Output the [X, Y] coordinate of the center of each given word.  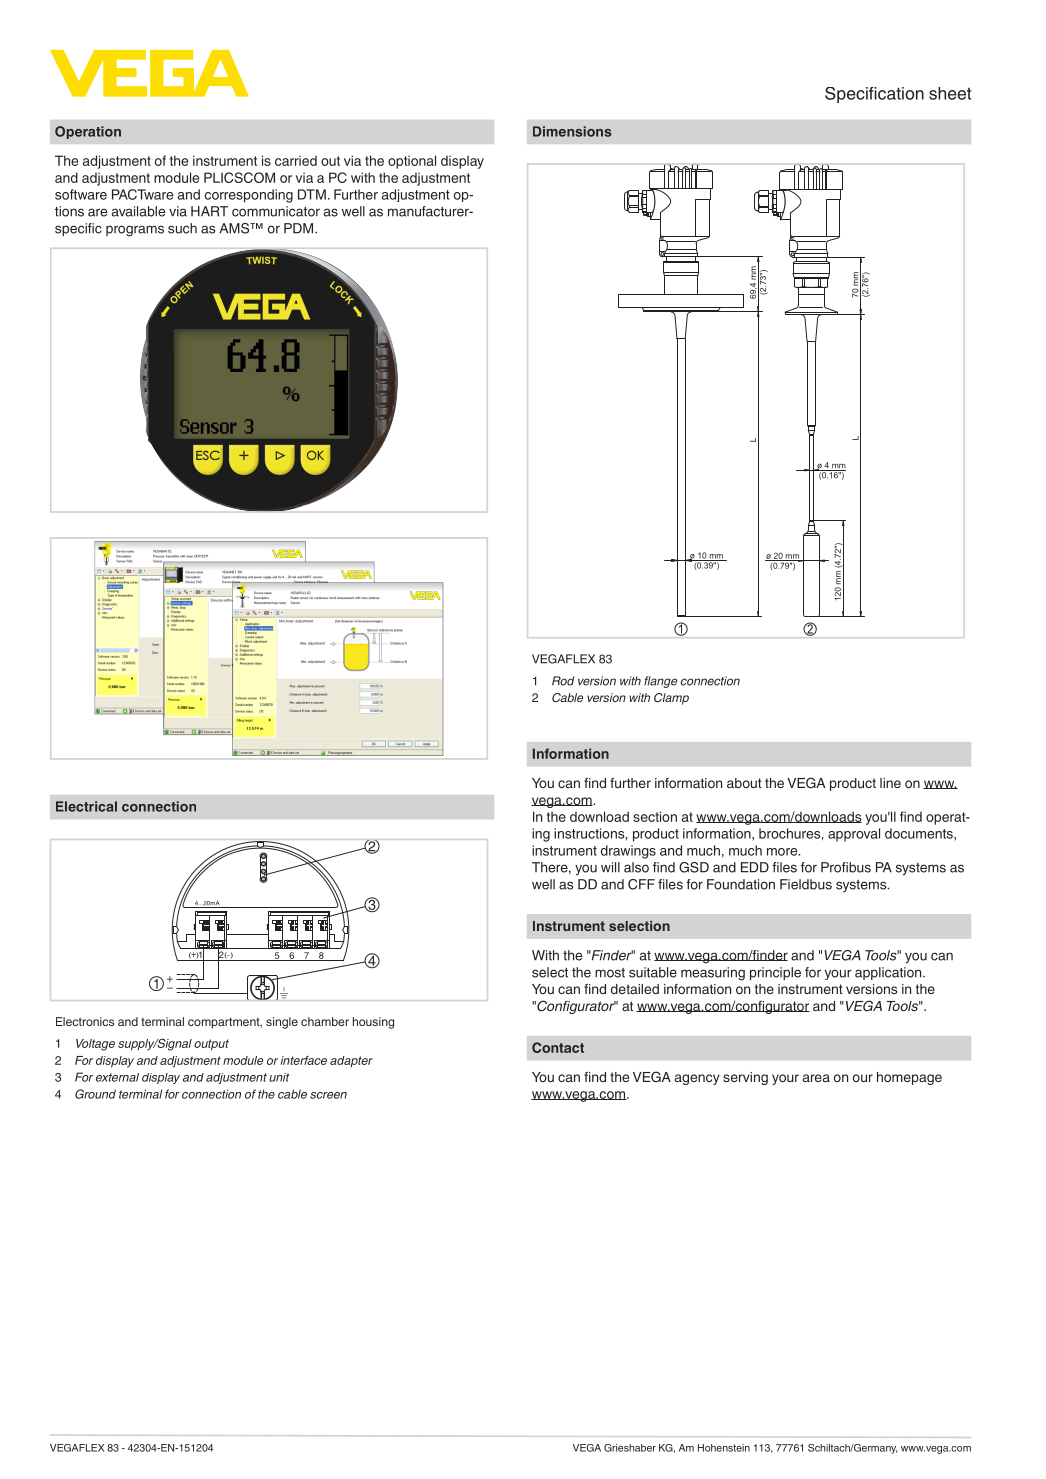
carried [296, 161]
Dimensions [572, 131]
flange [660, 682]
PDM [300, 228]
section [655, 816]
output [211, 1045]
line [890, 783]
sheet [950, 93]
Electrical [86, 806]
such [182, 228]
